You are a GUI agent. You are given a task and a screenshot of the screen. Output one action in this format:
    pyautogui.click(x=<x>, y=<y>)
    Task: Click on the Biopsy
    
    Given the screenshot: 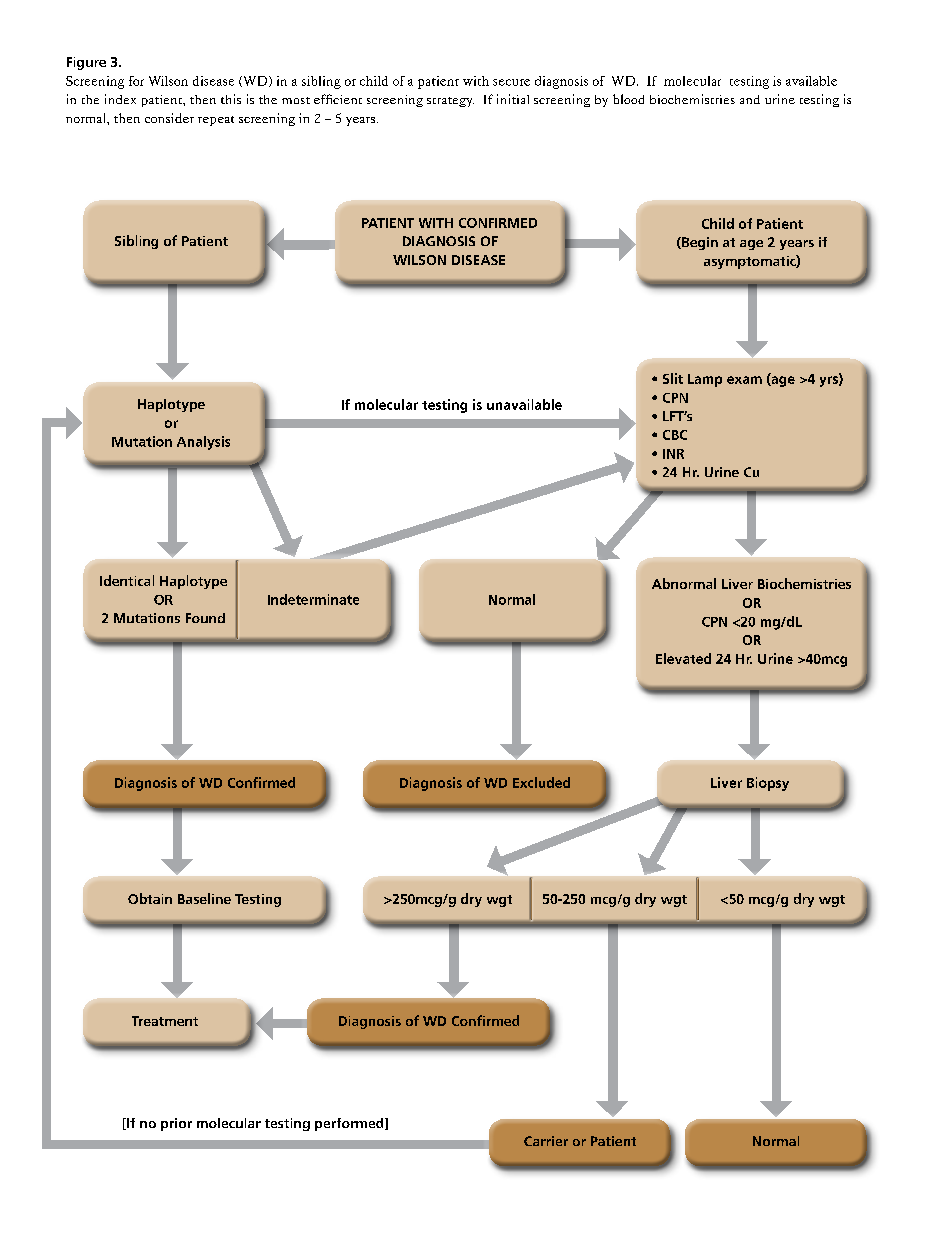 What is the action you would take?
    pyautogui.click(x=768, y=784)
